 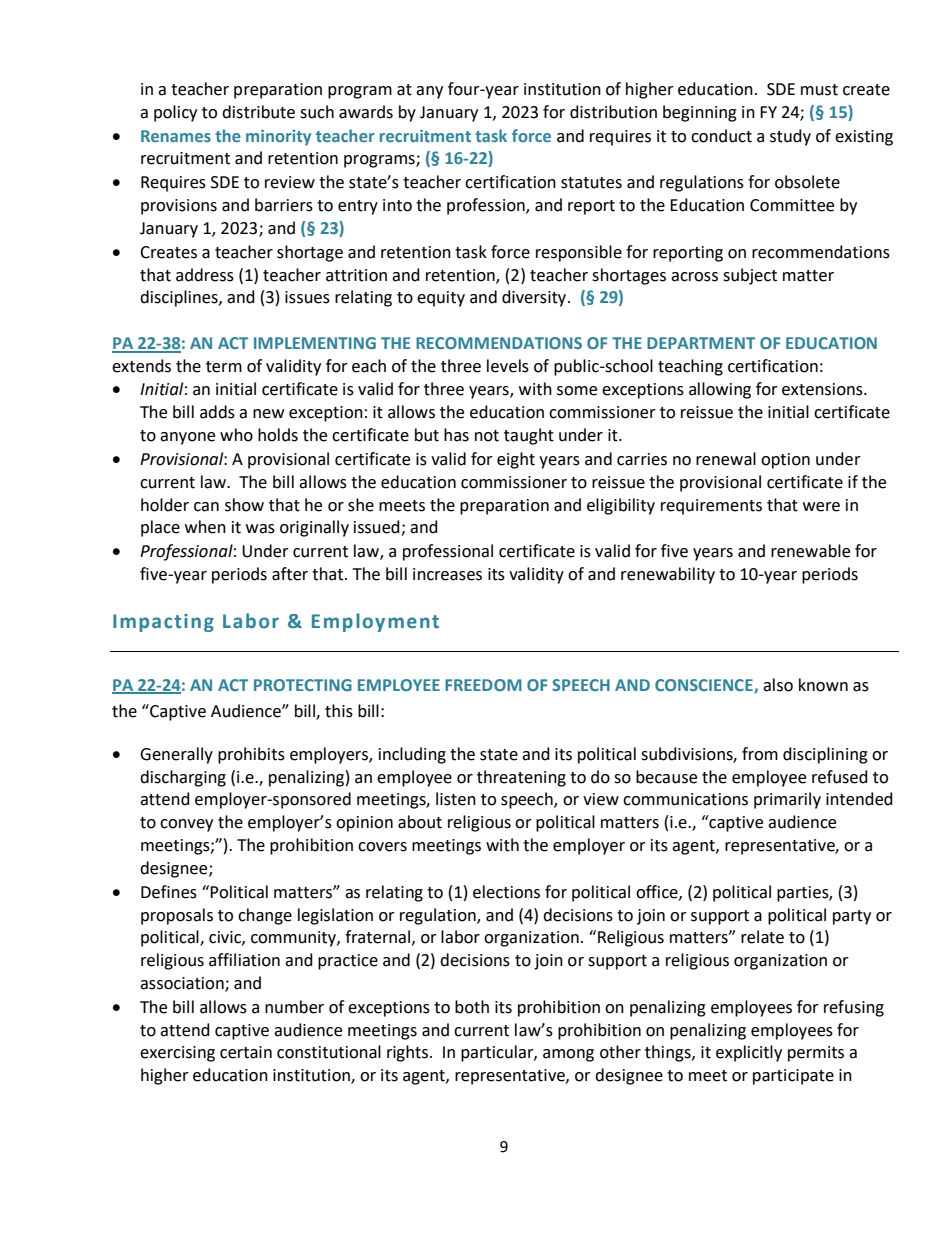 I want to click on both, so click(x=472, y=1007).
